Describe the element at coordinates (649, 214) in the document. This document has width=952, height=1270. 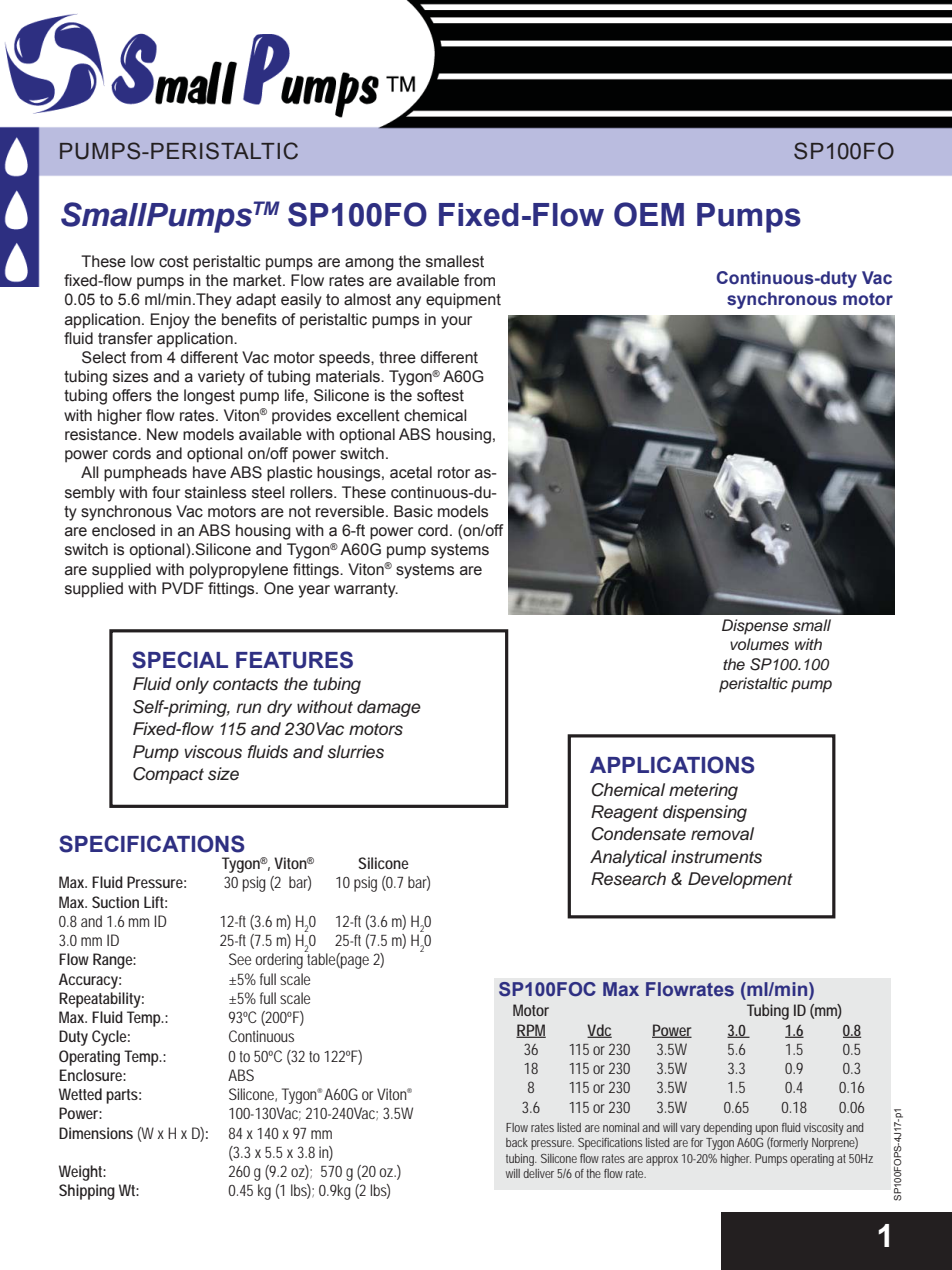
I see `OEM` at that location.
